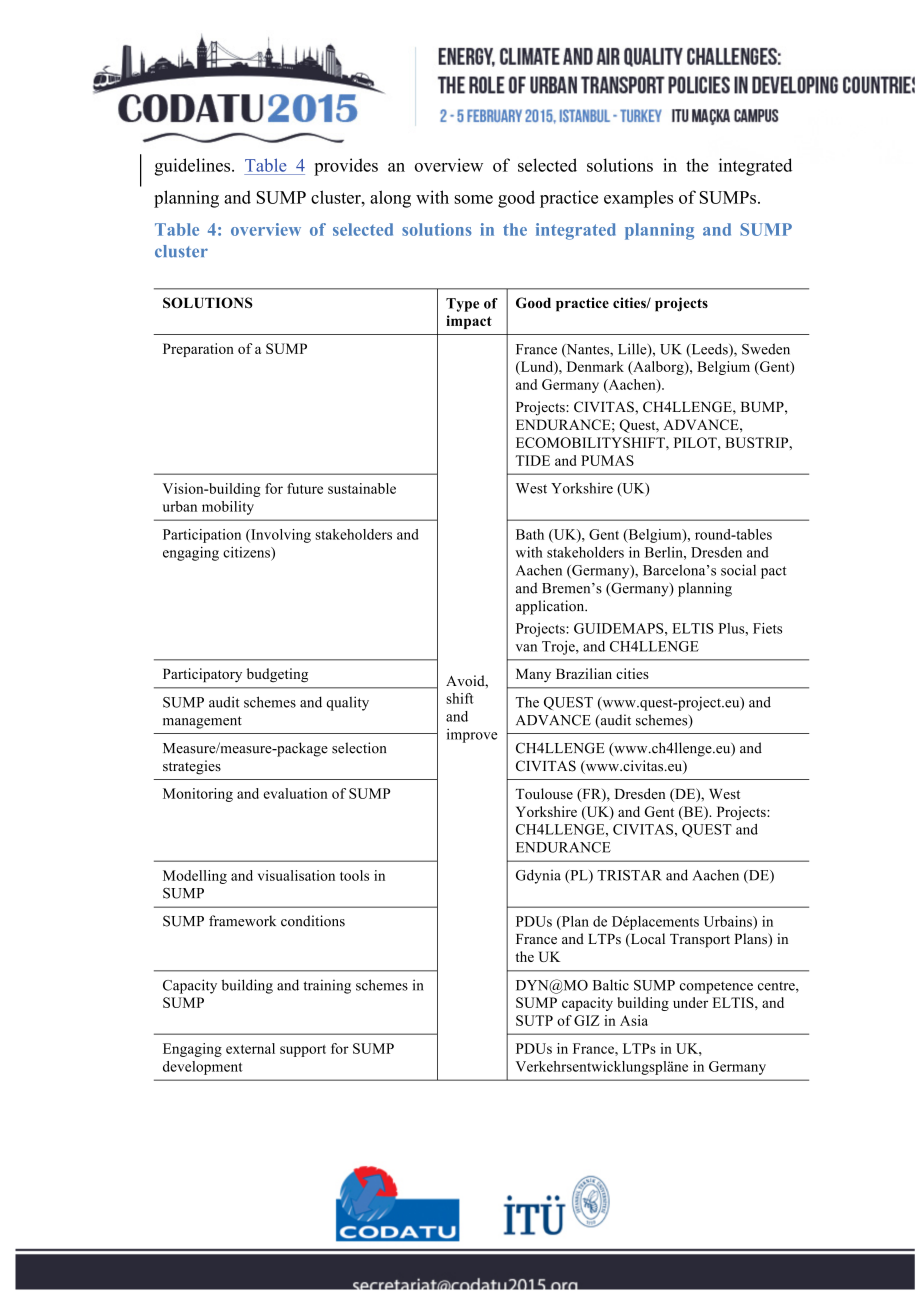  What do you see at coordinates (473, 199) in the page?
I see `some` at bounding box center [473, 199].
